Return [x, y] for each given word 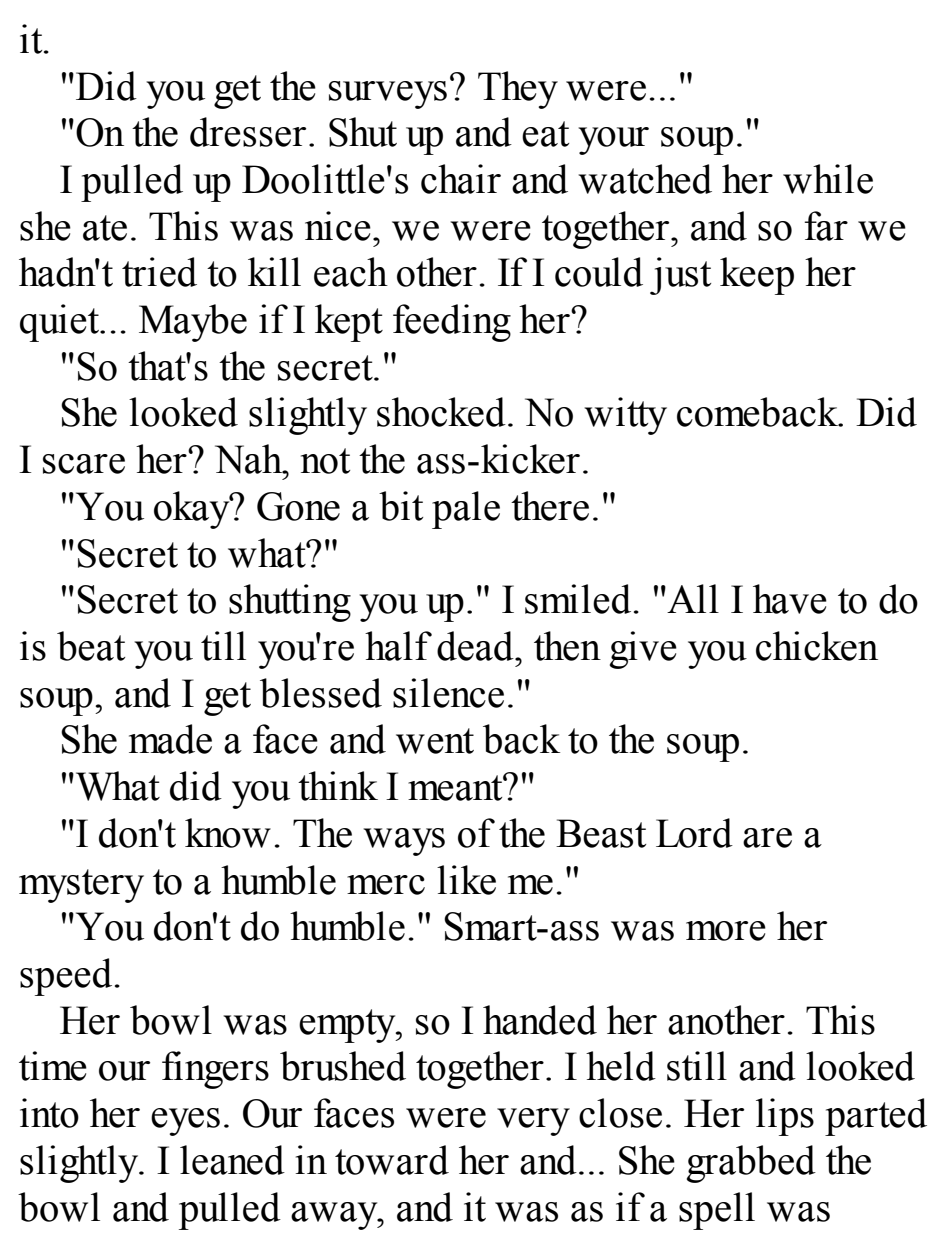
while [828, 179]
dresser [248, 132]
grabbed [751, 1164]
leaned [232, 1160]
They [518, 90]
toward [392, 1160]
